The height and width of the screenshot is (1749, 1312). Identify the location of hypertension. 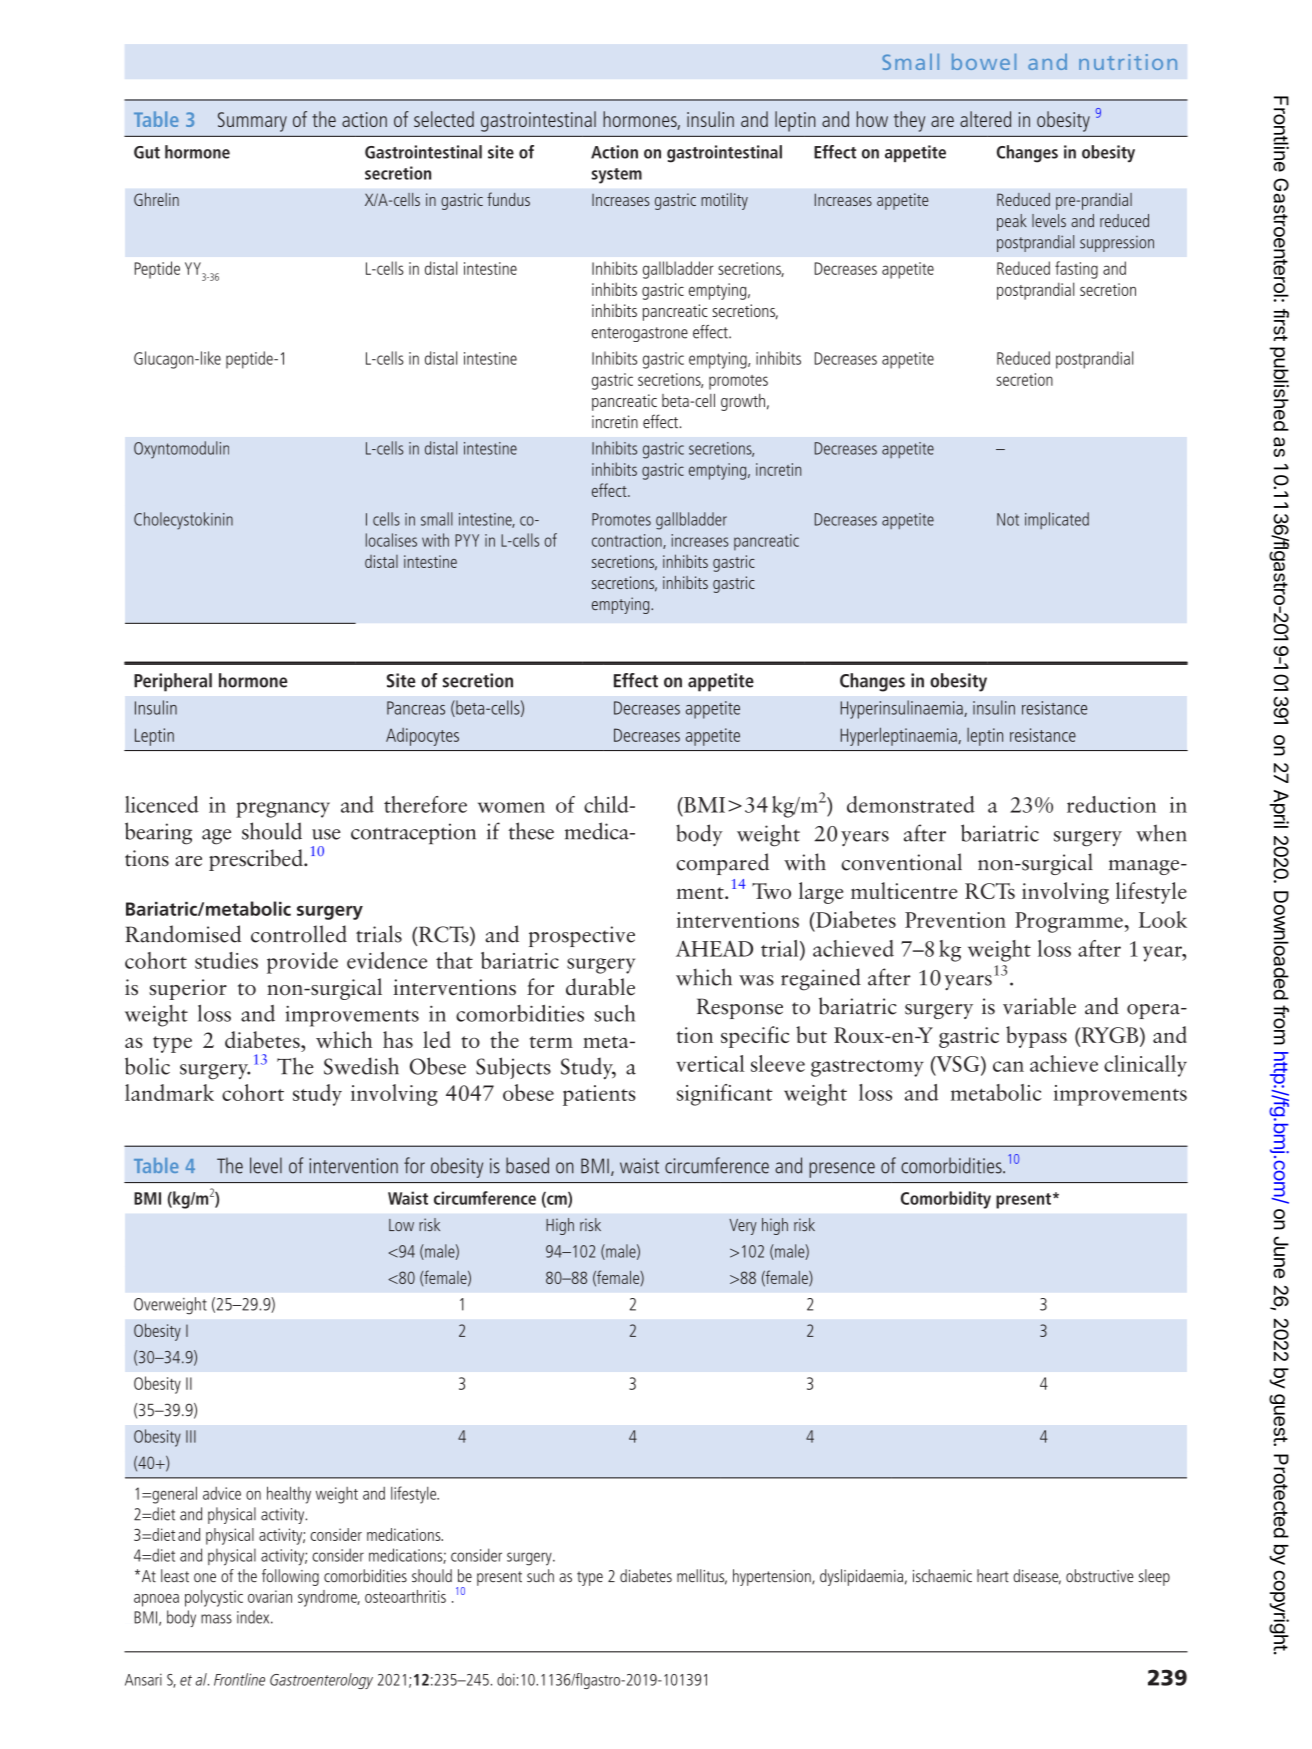
(773, 1577).
